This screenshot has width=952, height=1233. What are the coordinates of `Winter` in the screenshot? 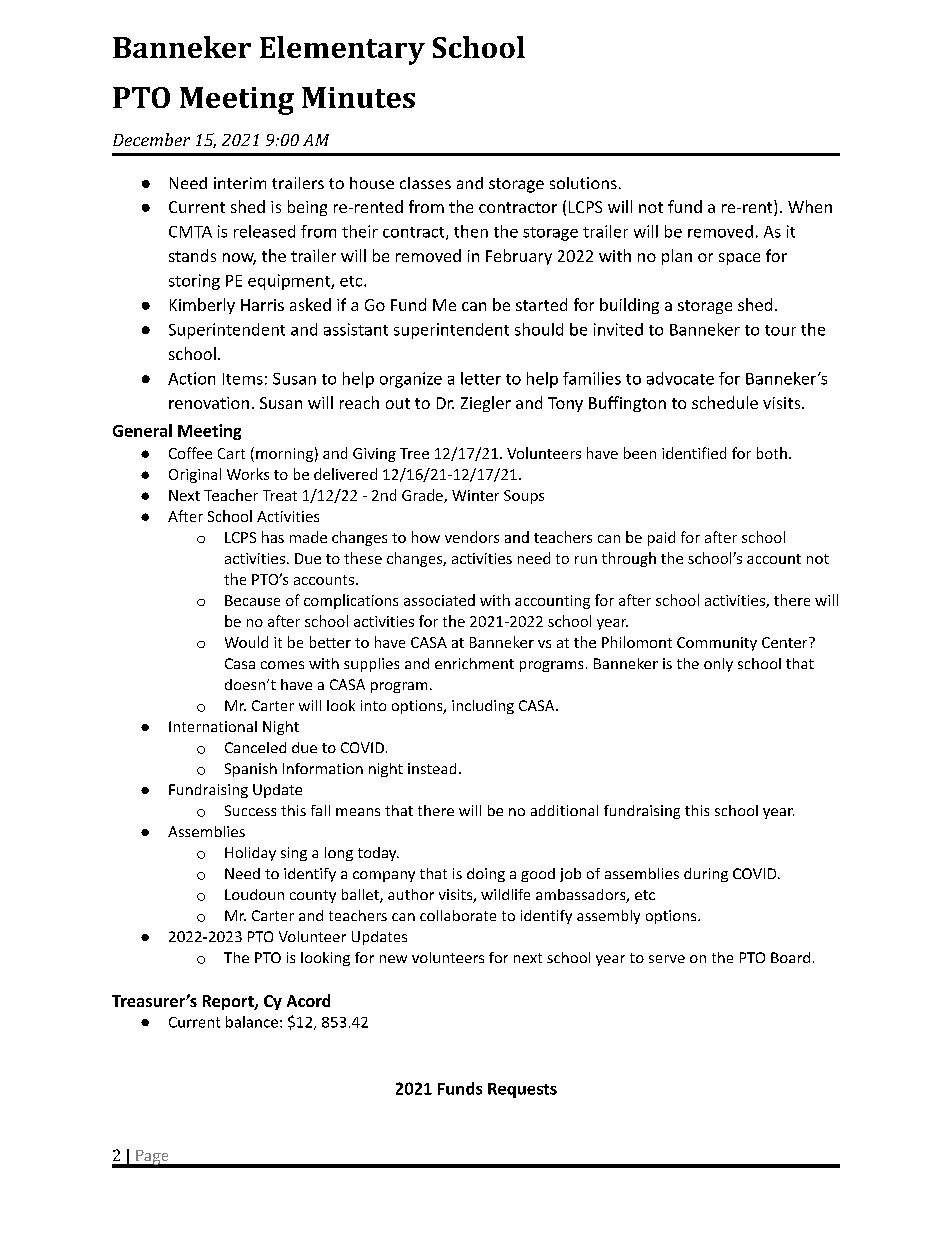 It's located at (475, 495).
